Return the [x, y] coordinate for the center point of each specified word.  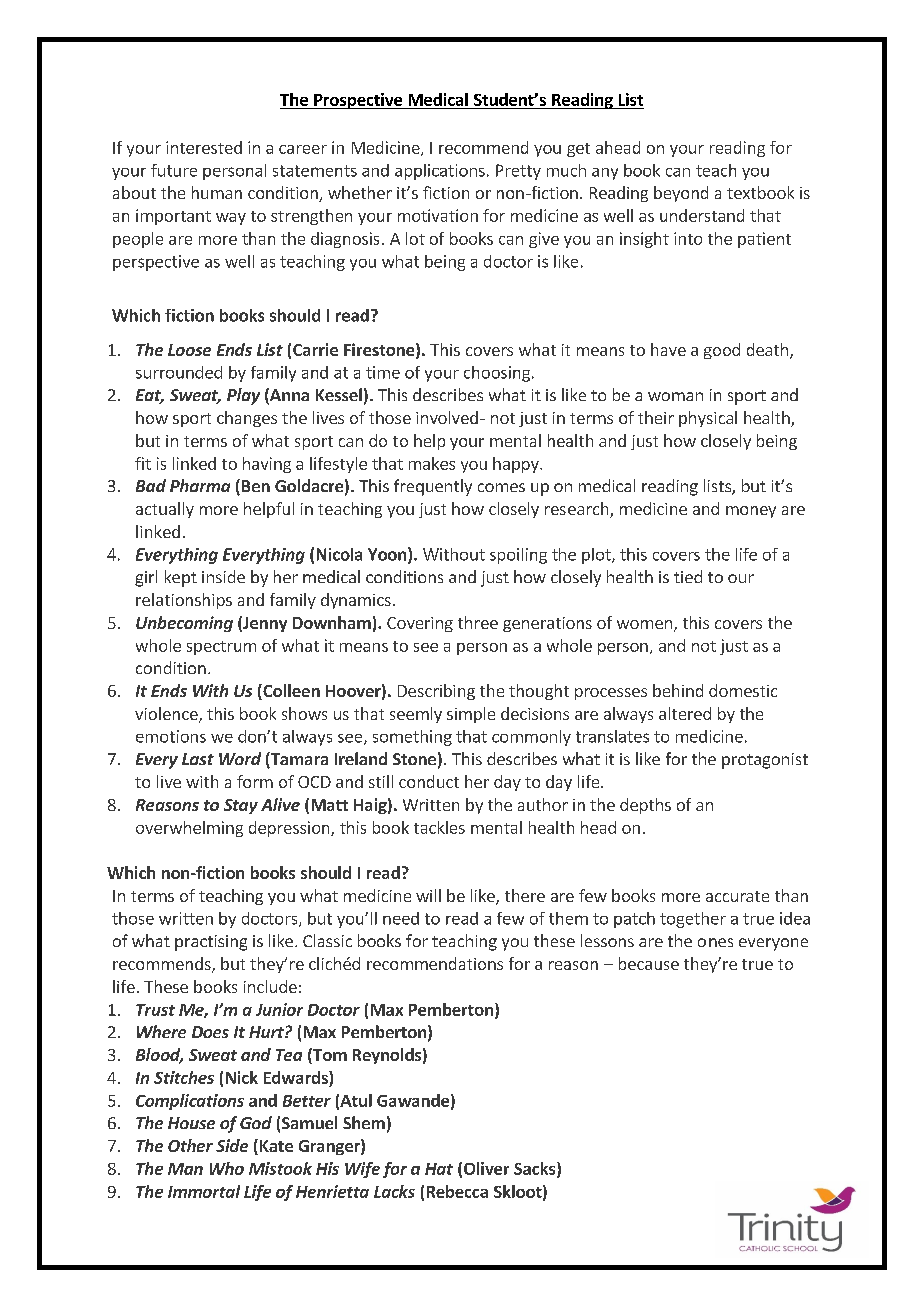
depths [645, 806]
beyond [681, 194]
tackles [439, 827]
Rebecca [457, 1191]
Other [190, 1145]
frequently [433, 487]
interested [204, 147]
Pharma [200, 485]
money [751, 512]
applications [440, 172]
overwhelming [189, 829]
